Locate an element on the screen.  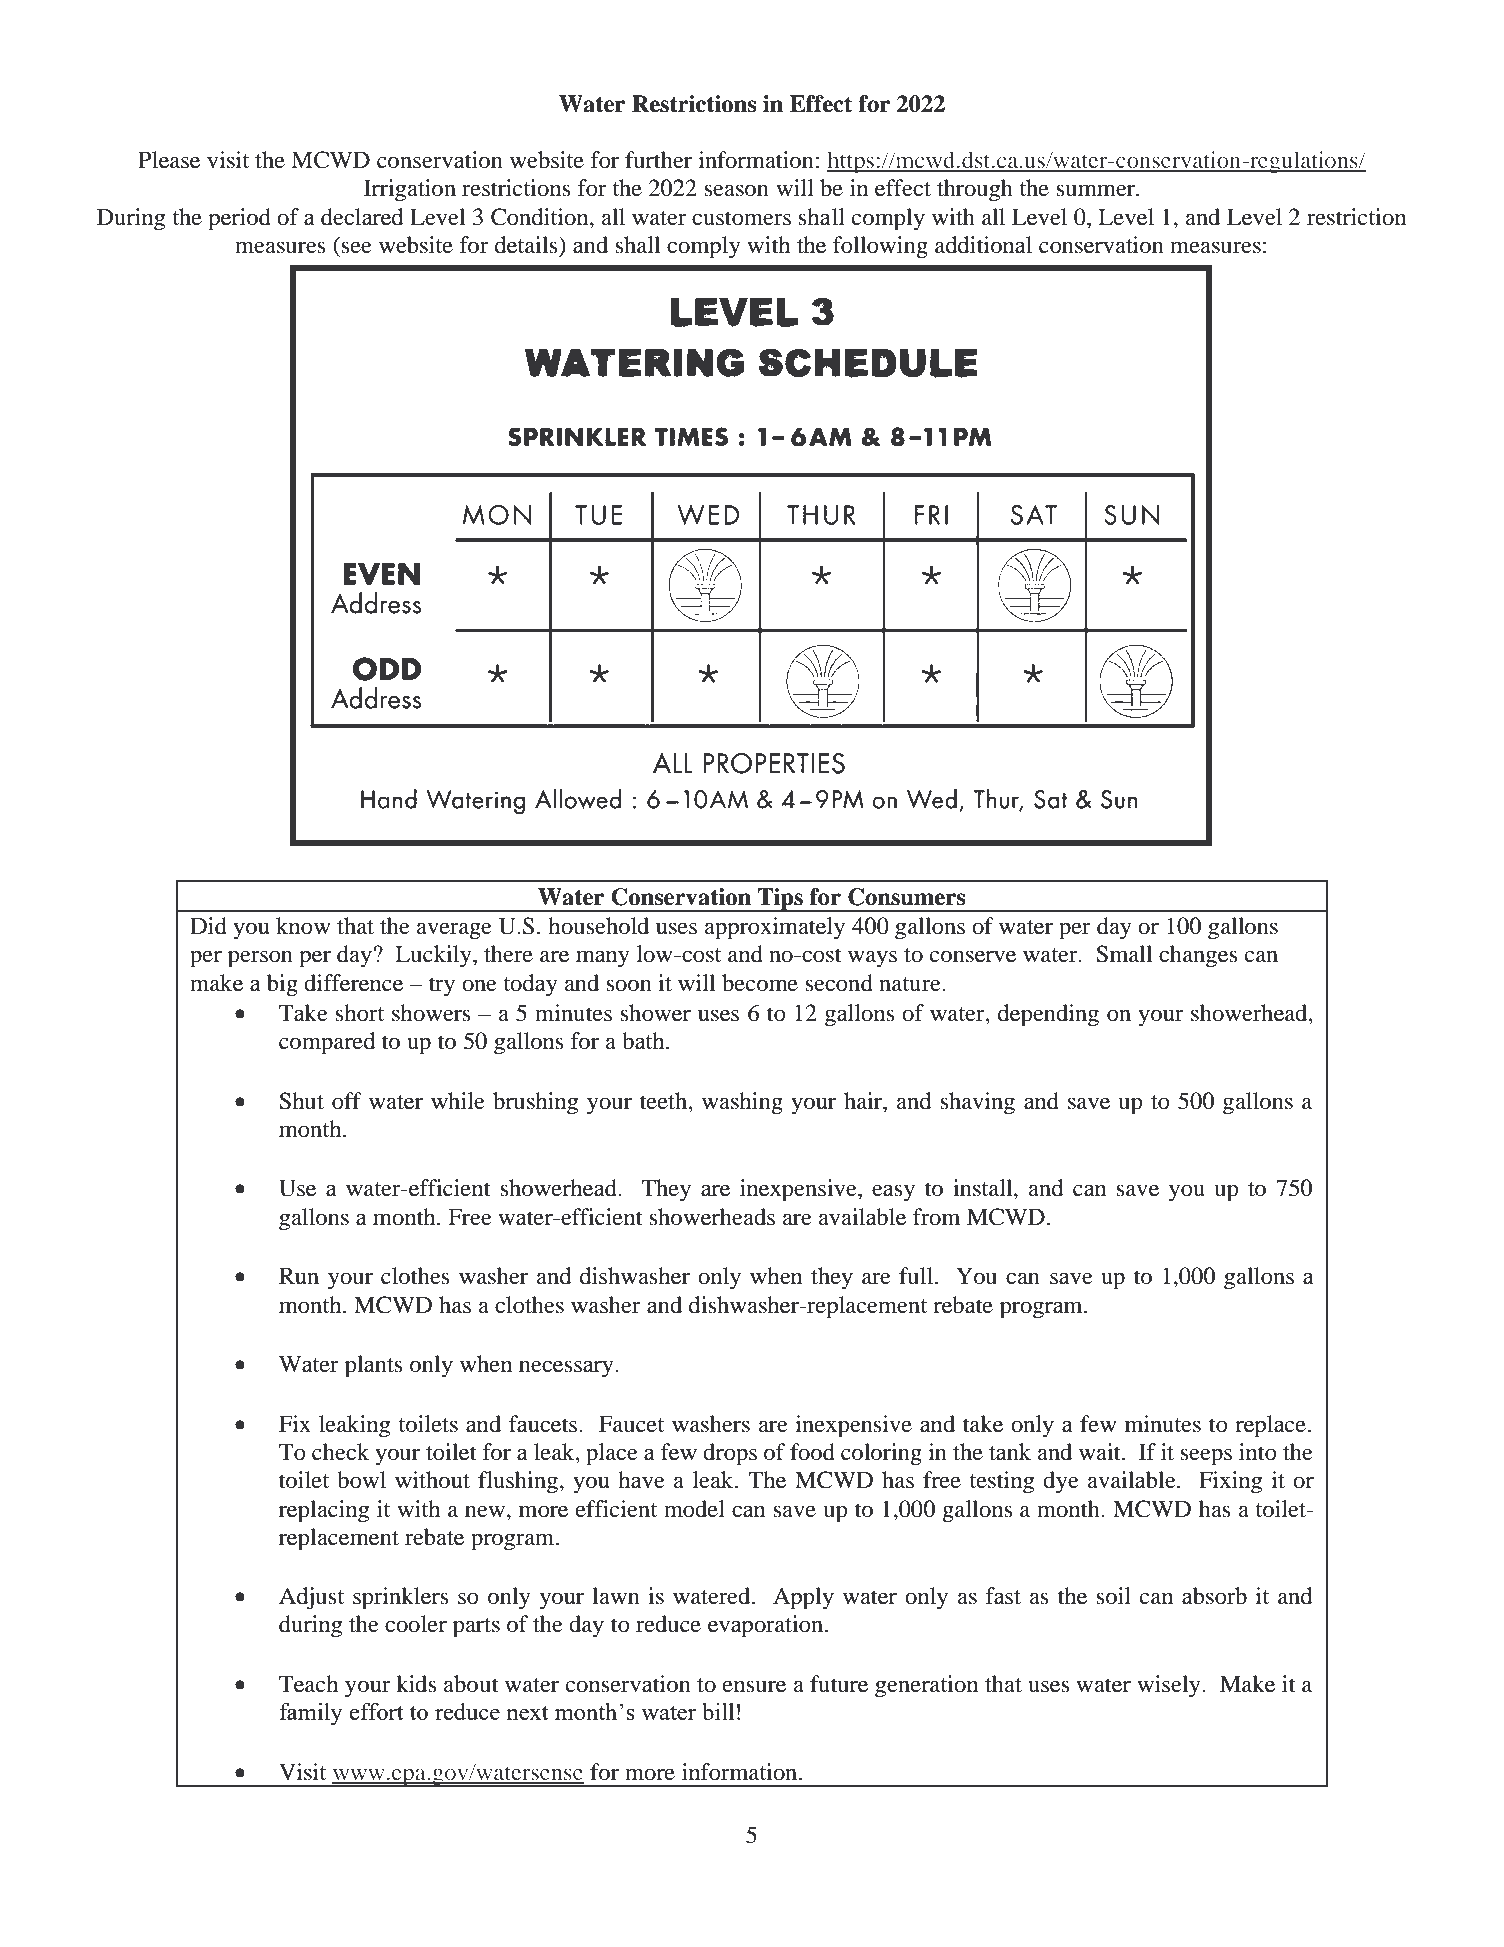
period is located at coordinates (239, 219).
